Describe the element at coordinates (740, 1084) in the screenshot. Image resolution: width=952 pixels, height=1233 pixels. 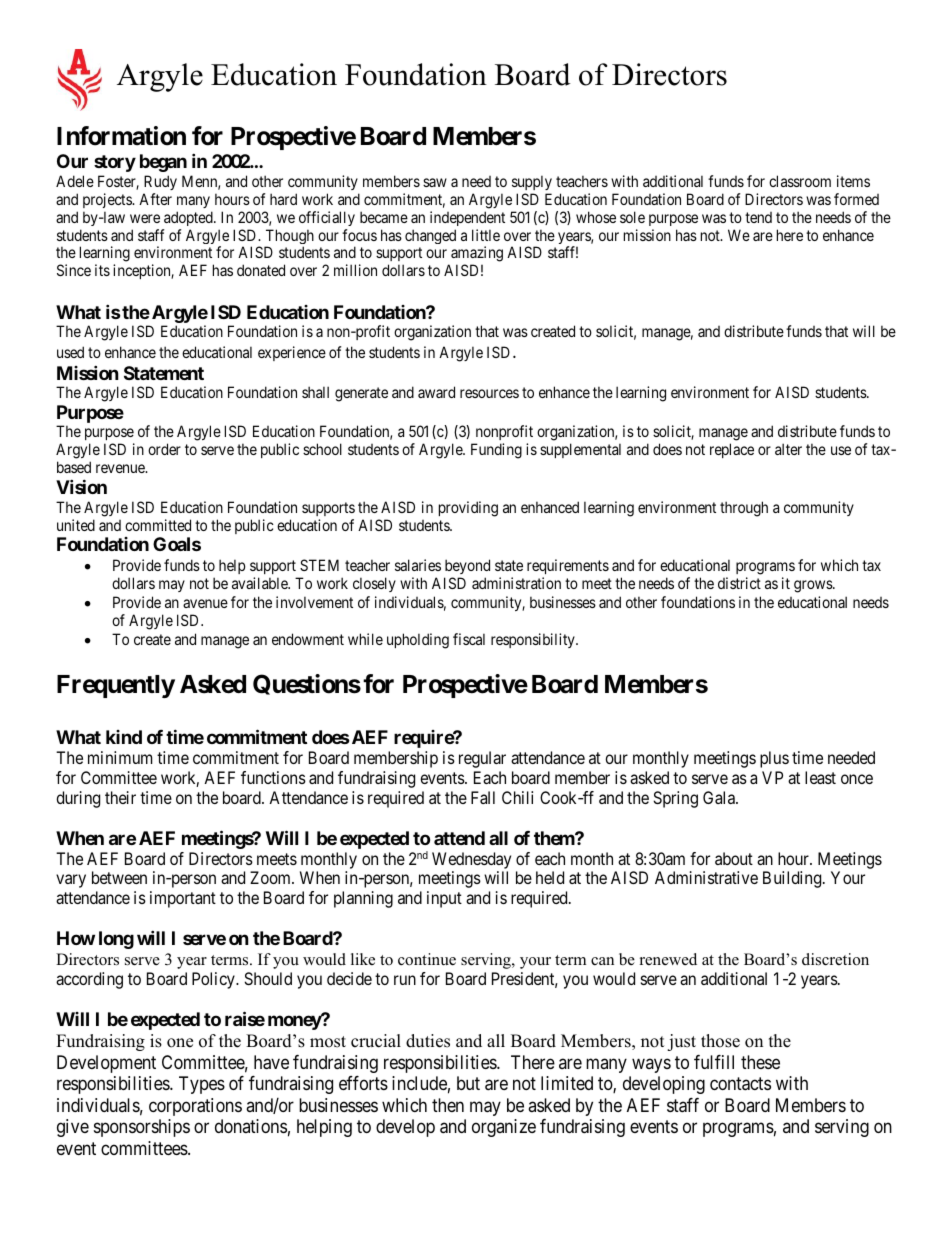
I see `contacts` at that location.
